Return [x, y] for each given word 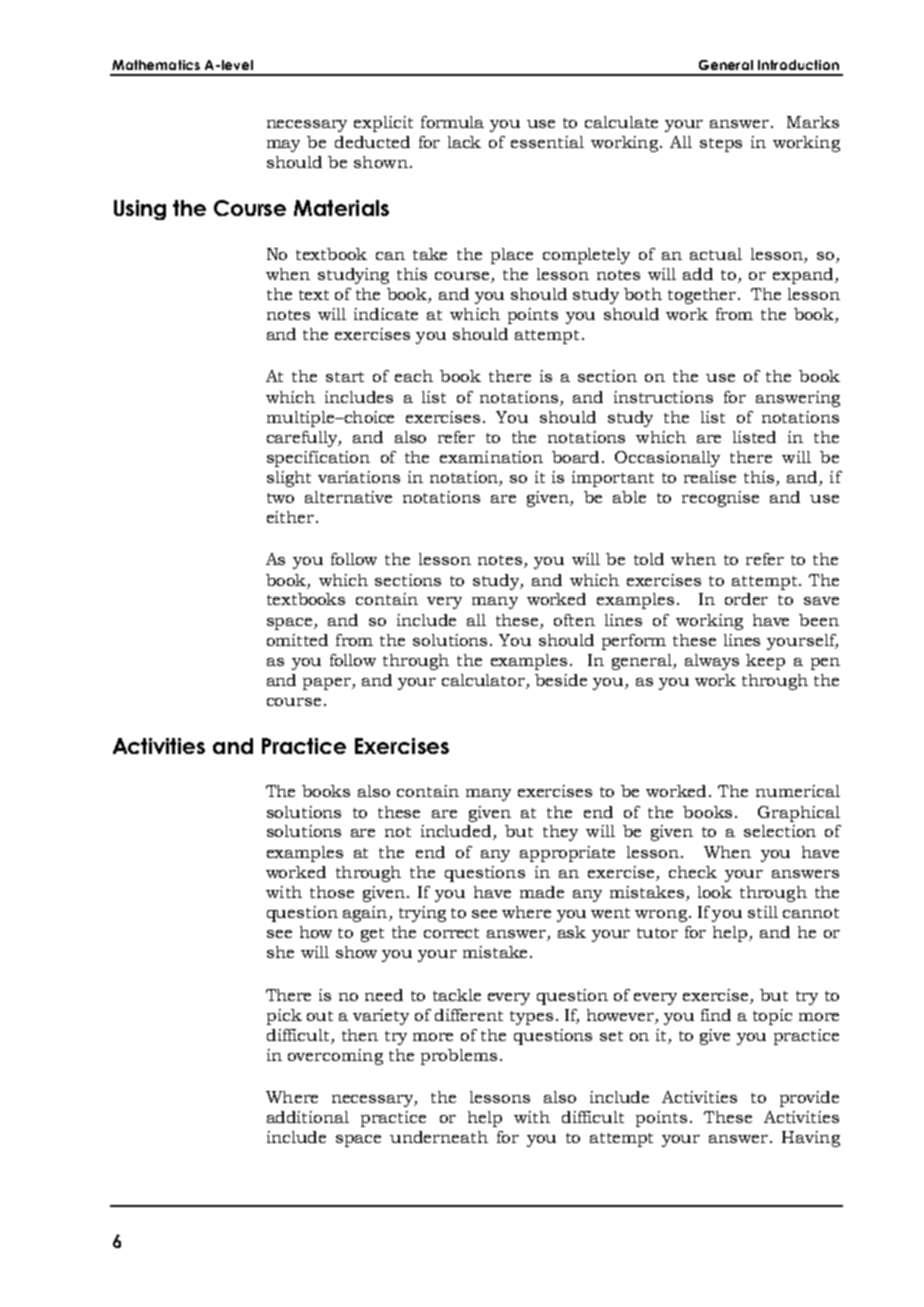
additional [308, 1117]
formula [452, 122]
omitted [297, 640]
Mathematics [156, 65]
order [746, 599]
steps [721, 145]
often [574, 620]
